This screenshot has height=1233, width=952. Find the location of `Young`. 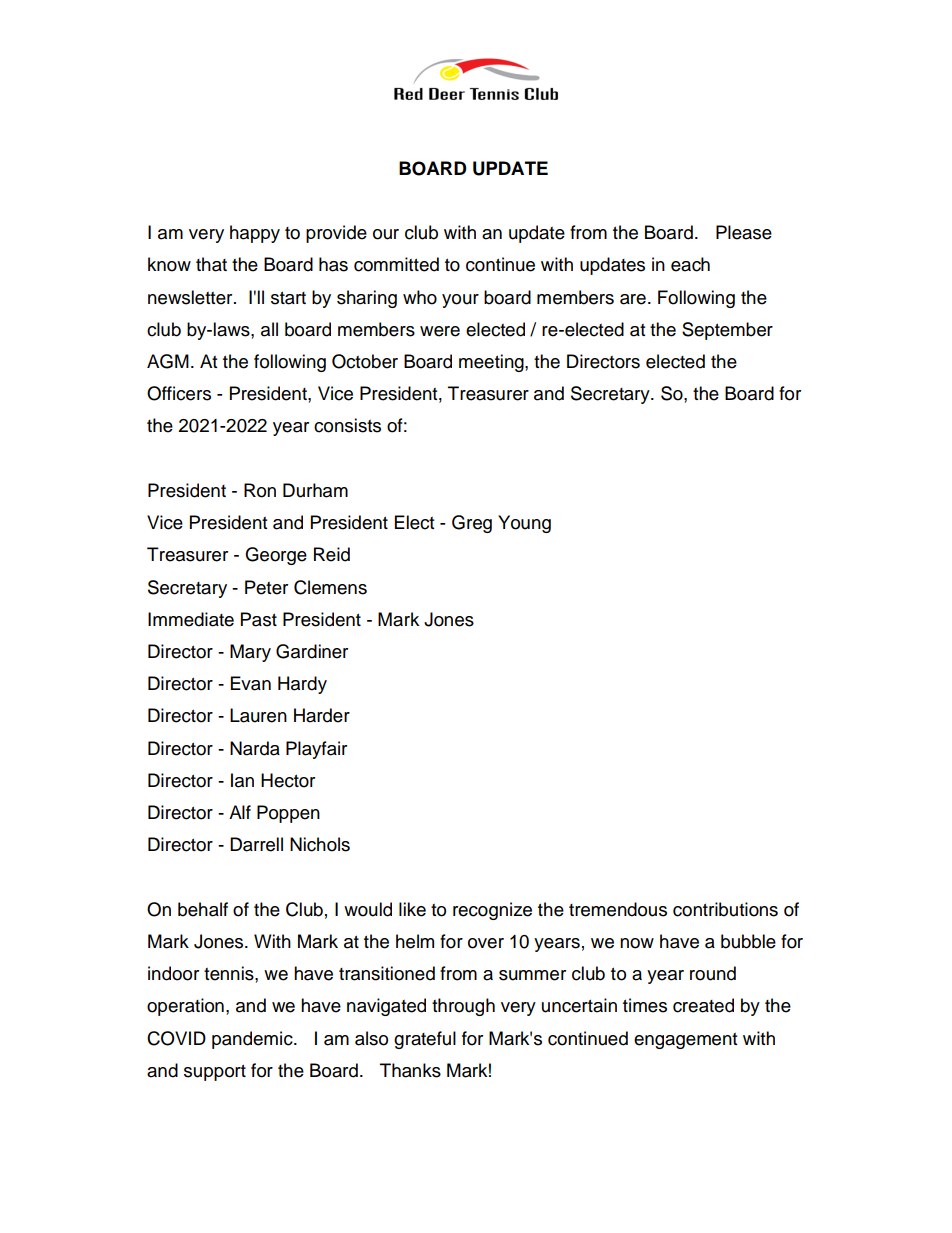

Young is located at coordinates (524, 524).
